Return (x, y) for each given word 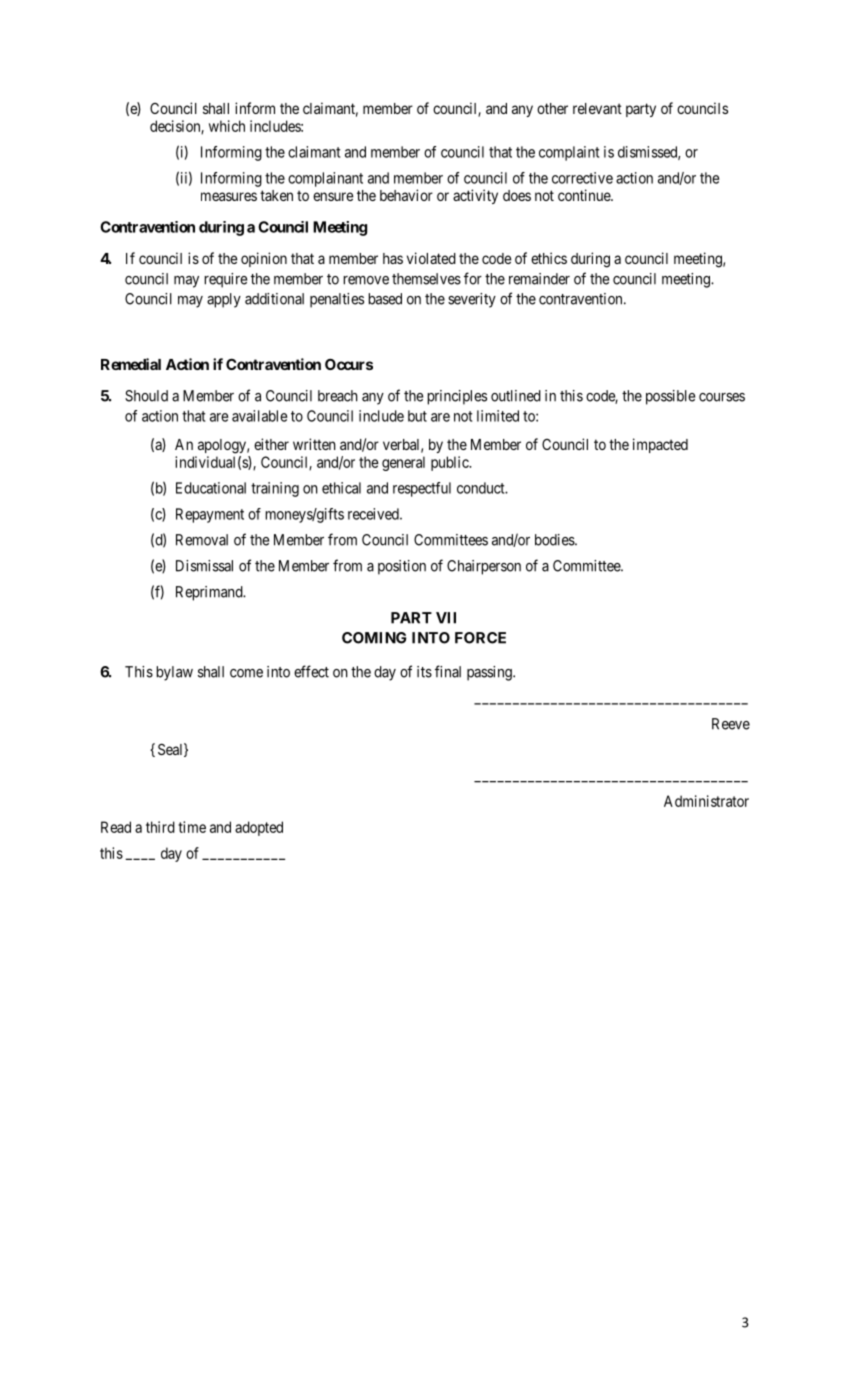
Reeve (731, 724)
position (402, 567)
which (227, 126)
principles (457, 397)
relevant (597, 108)
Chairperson (484, 567)
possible (670, 397)
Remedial (131, 364)
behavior (406, 195)
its (424, 672)
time (192, 827)
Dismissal (204, 566)
